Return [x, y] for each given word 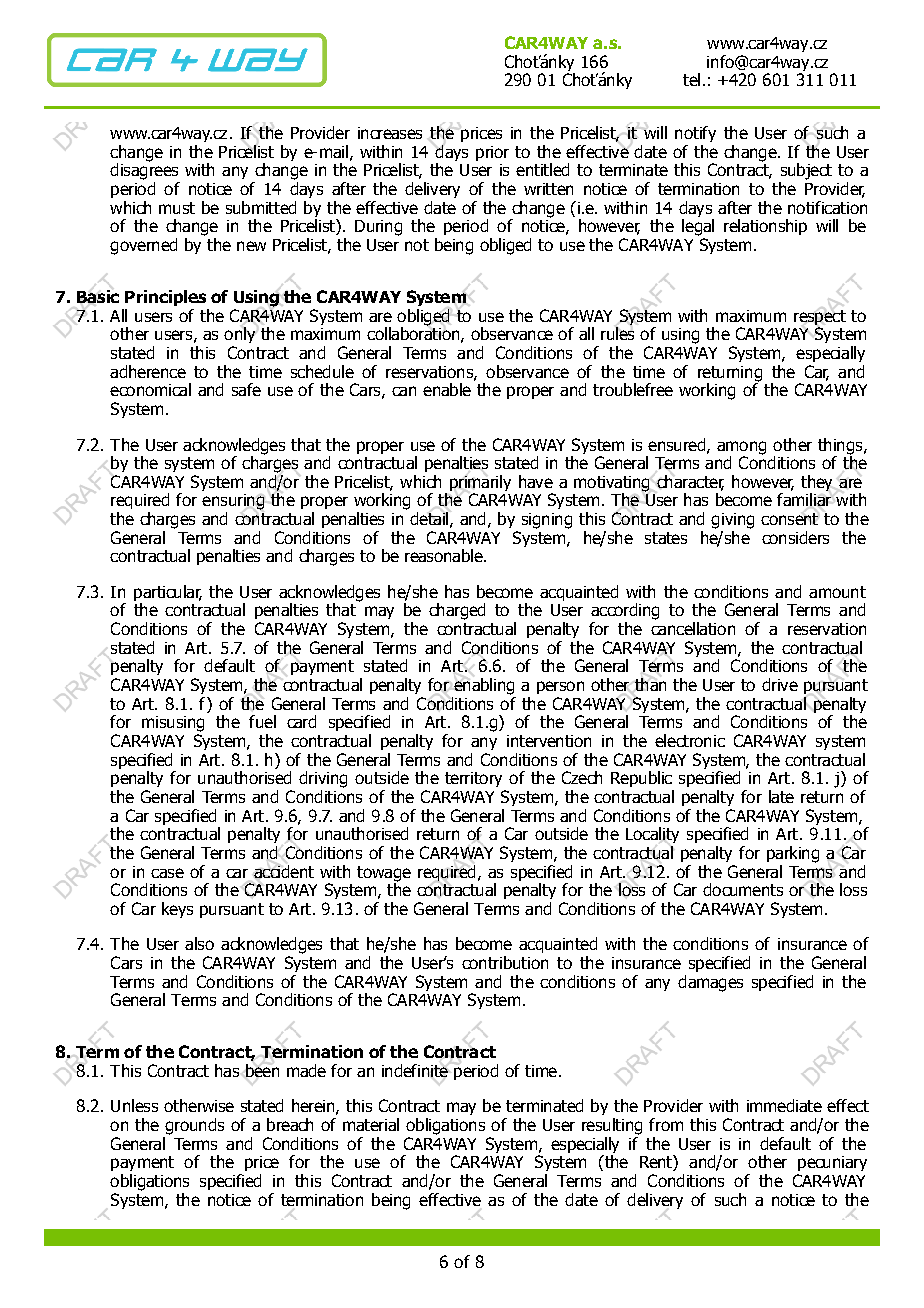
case [167, 873]
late [781, 796]
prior [492, 153]
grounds [194, 1126]
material [371, 1124]
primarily [480, 484]
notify [695, 134]
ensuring [233, 502]
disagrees [144, 170]
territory [473, 779]
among [741, 448]
